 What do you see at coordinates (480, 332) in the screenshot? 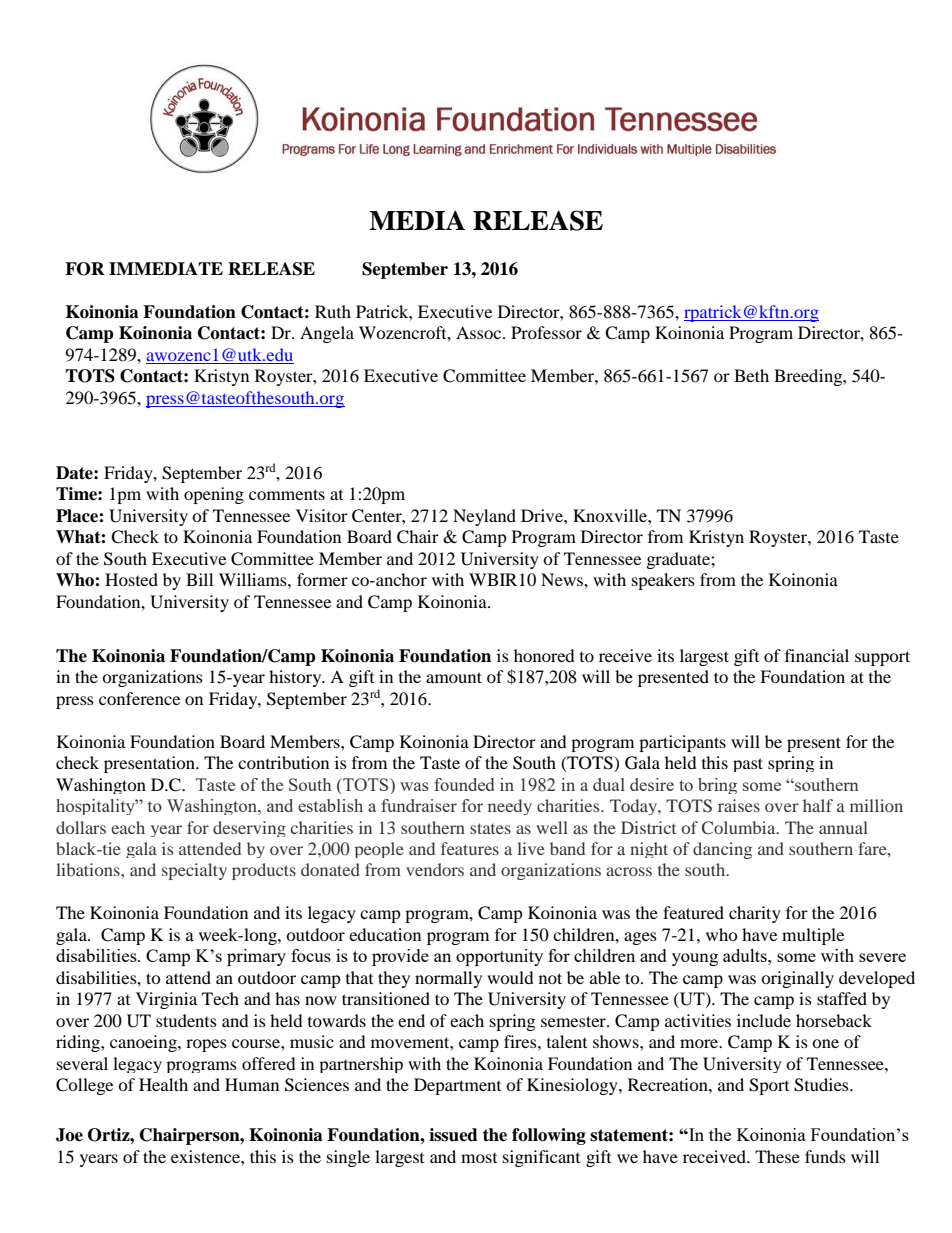
I see `Assoc` at bounding box center [480, 332].
